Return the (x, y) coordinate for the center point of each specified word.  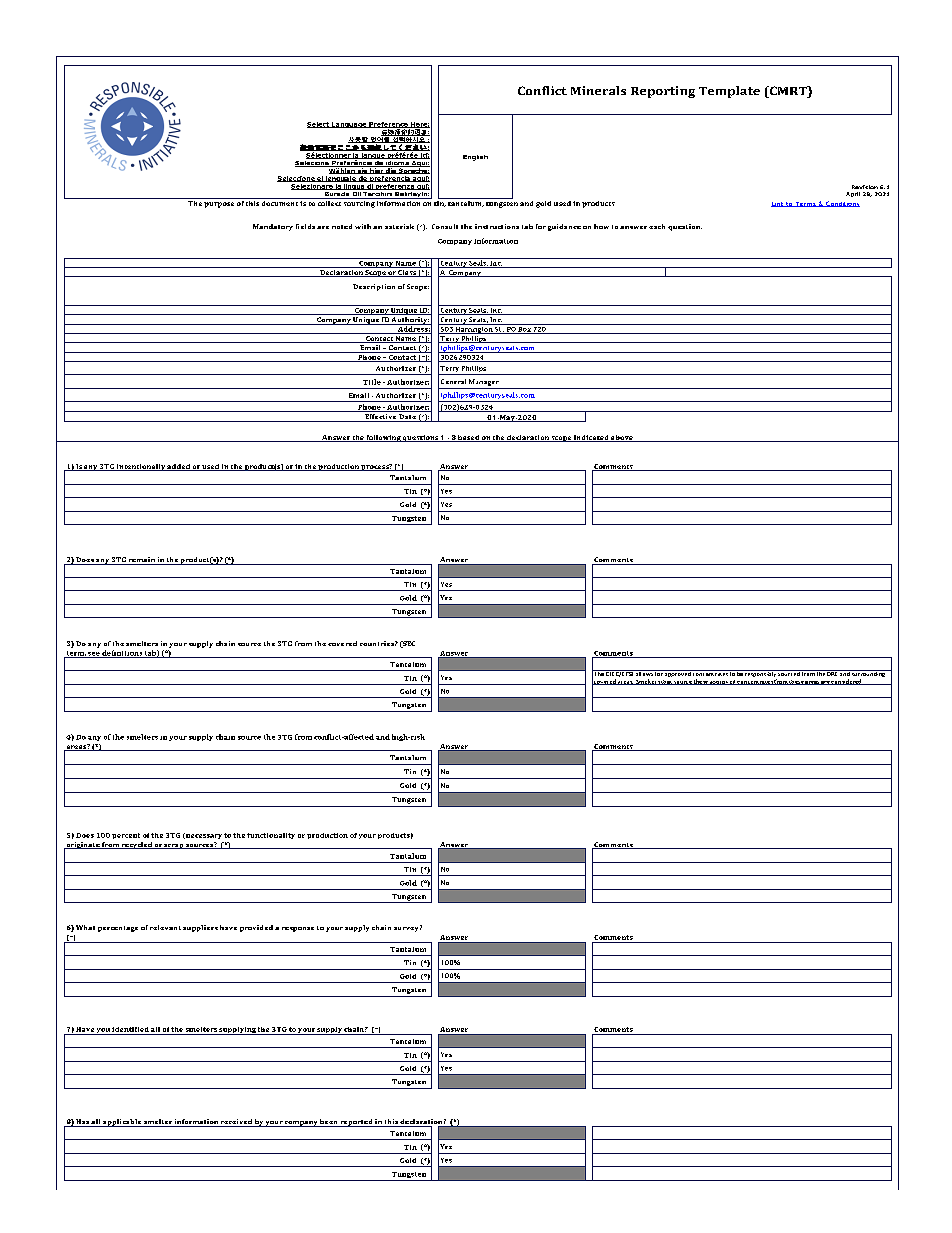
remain (142, 561)
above (622, 438)
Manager (484, 382)
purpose (219, 205)
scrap (174, 846)
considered (847, 682)
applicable (122, 1123)
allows (644, 673)
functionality (271, 836)
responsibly (760, 675)
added (179, 467)
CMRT (788, 92)
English (475, 158)
